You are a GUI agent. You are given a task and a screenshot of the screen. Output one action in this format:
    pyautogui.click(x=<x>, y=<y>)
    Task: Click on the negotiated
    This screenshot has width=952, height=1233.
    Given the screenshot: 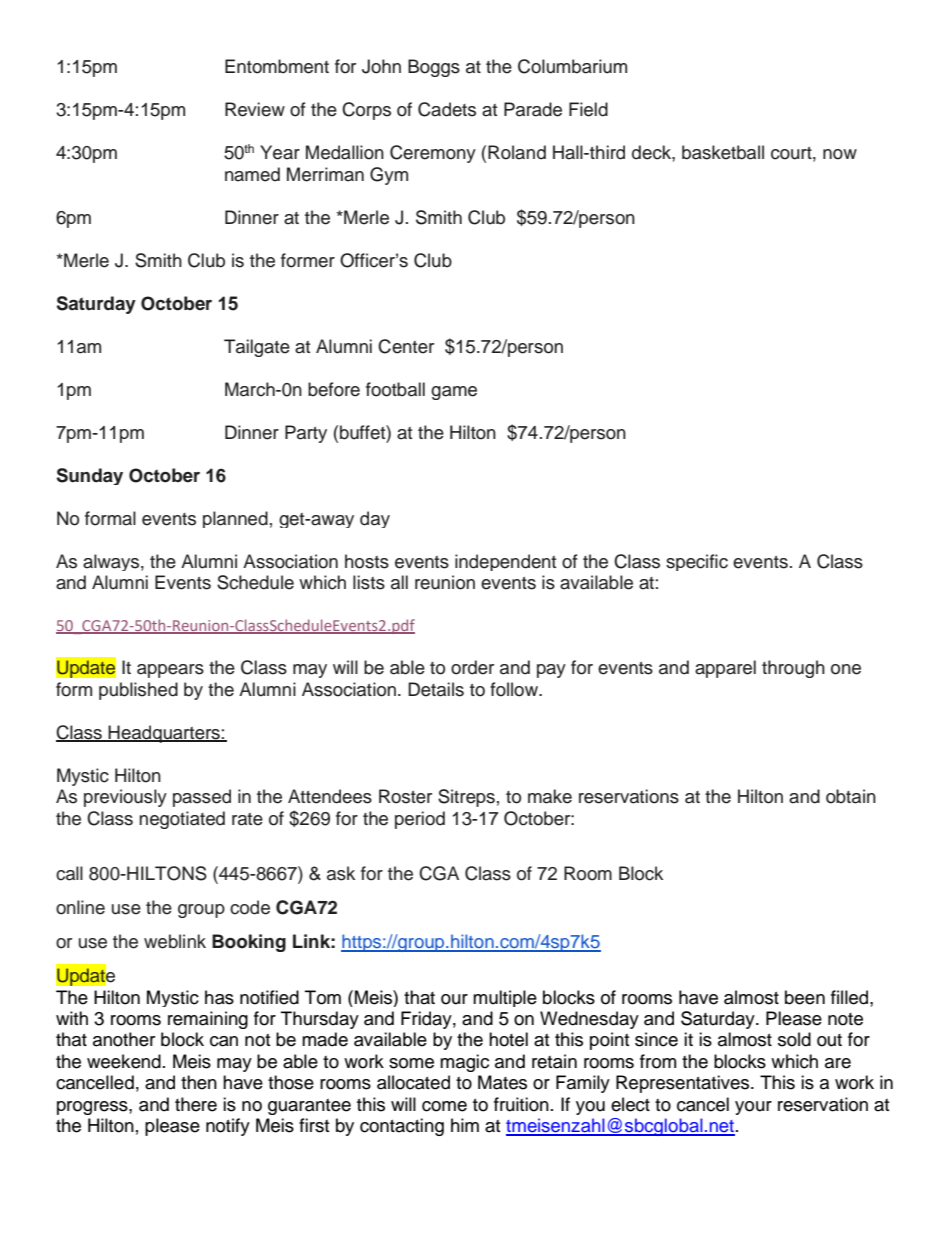 What is the action you would take?
    pyautogui.click(x=182, y=820)
